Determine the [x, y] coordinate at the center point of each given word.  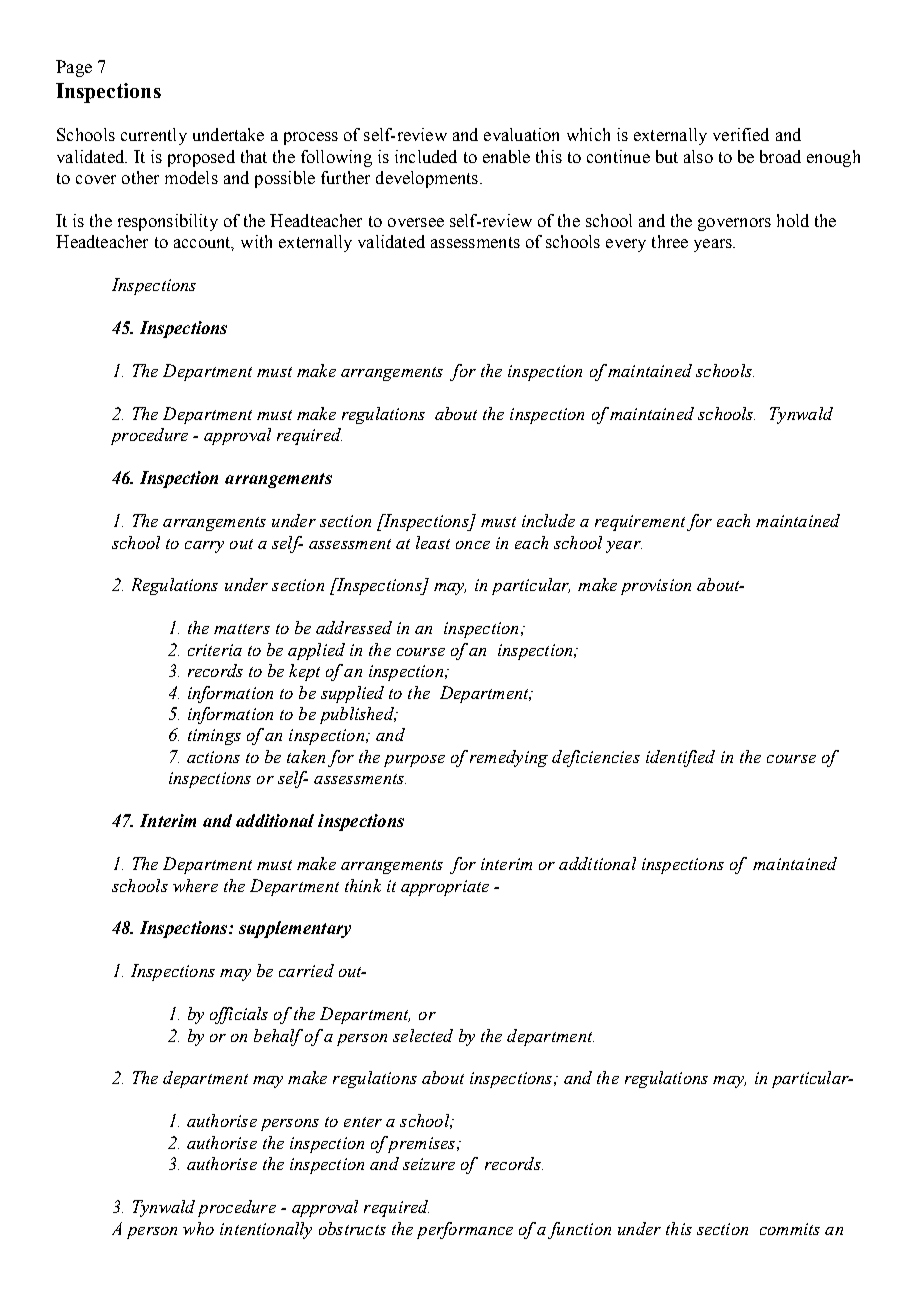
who [198, 1228]
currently [154, 136]
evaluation [521, 134]
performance [465, 1230]
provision [656, 587]
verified [741, 134]
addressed [354, 627]
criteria [215, 650]
